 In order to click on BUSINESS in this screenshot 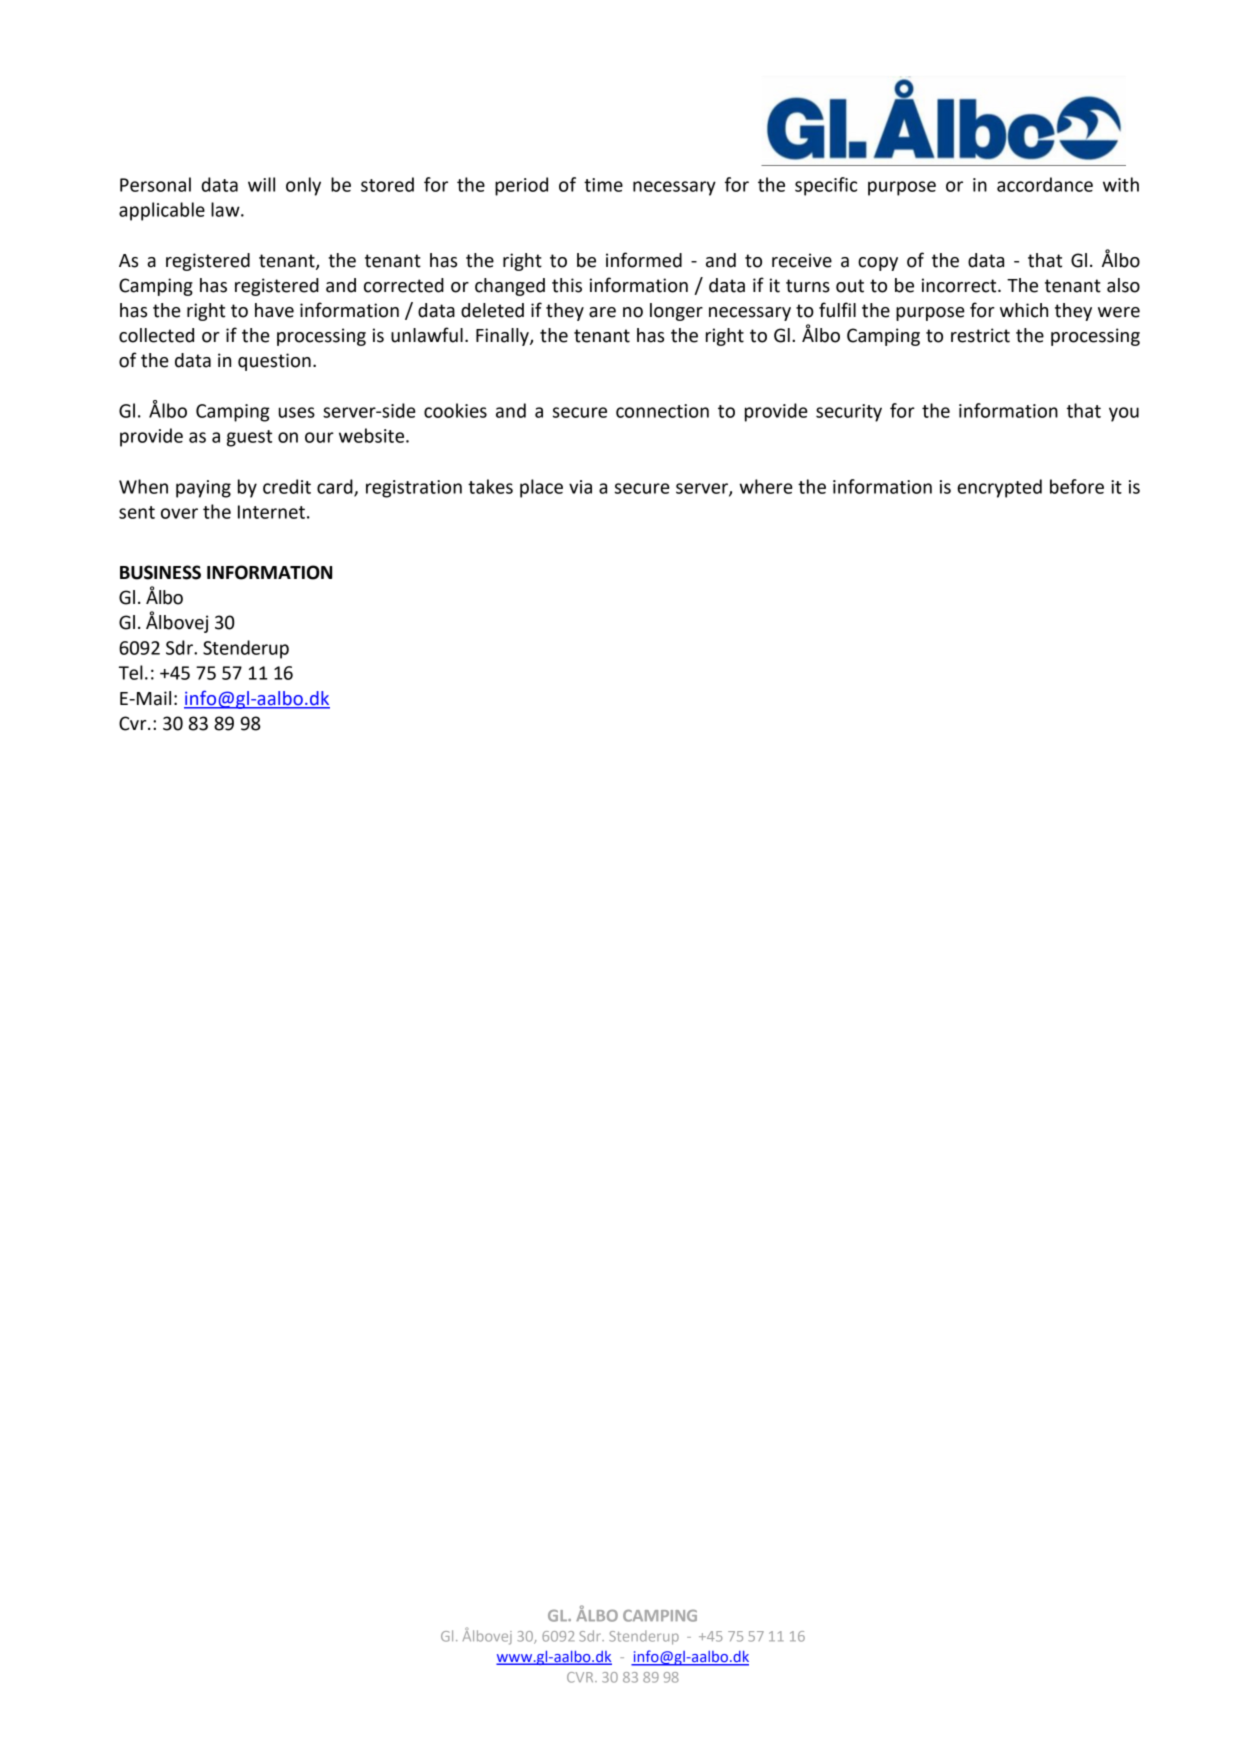, I will do `click(160, 572)`.
